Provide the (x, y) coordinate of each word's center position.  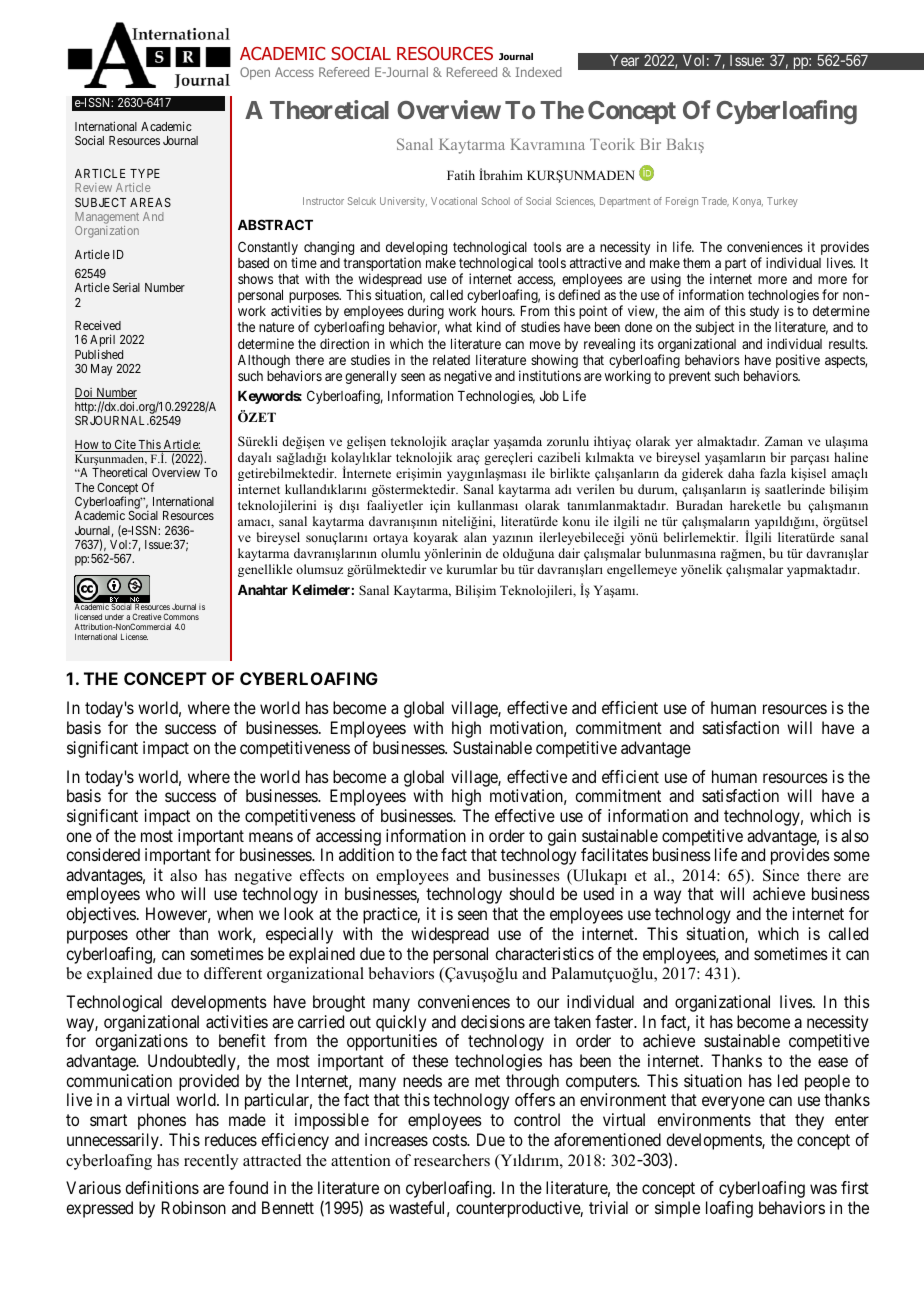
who (160, 893)
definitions (162, 1187)
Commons (181, 616)
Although (264, 361)
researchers (452, 1160)
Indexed (538, 72)
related (451, 360)
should (532, 893)
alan (475, 537)
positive (798, 362)
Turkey (782, 202)
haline (851, 457)
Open (255, 73)
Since (781, 875)
